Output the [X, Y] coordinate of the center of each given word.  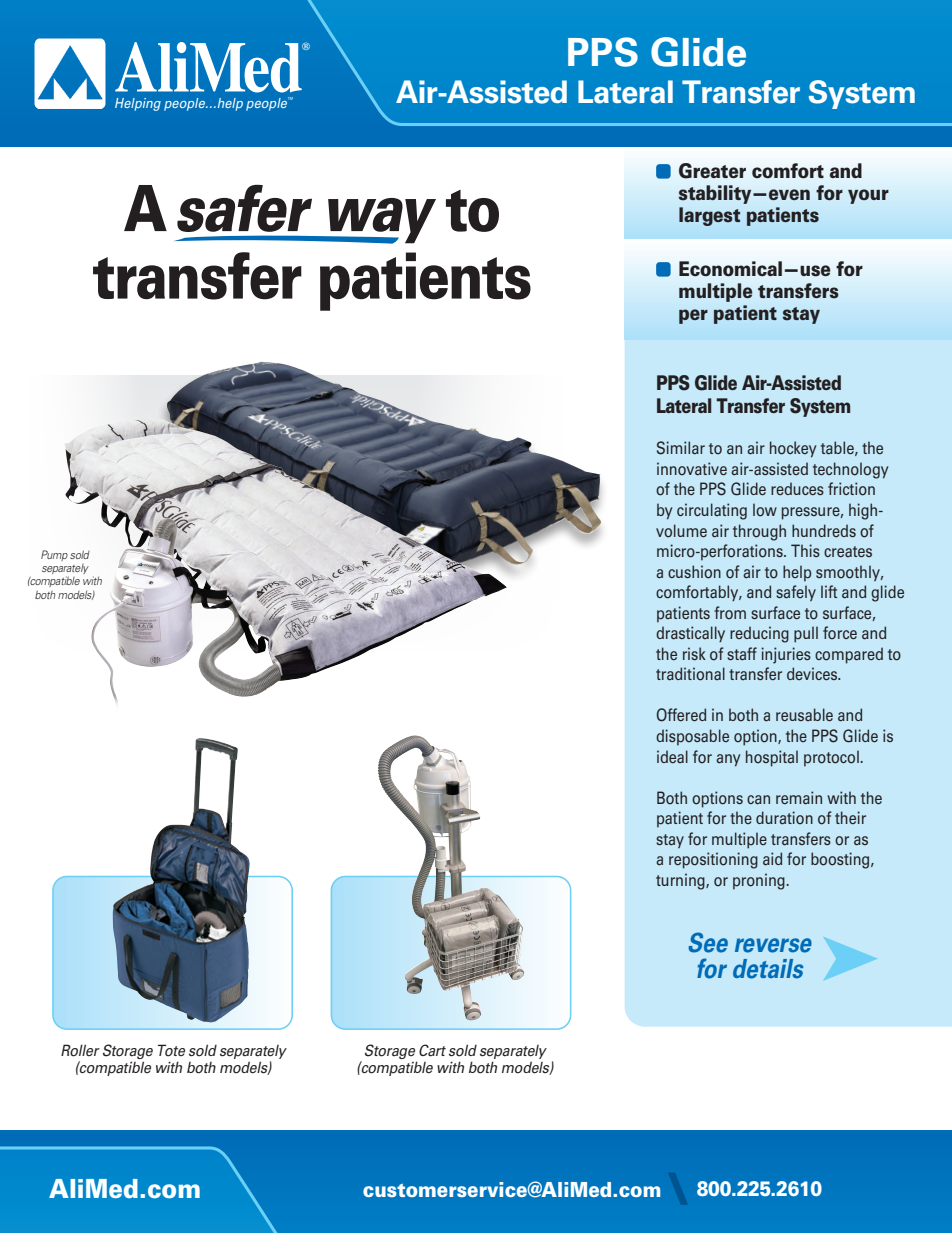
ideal [672, 756]
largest [709, 216]
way [381, 221]
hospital [772, 758]
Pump [54, 555]
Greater [712, 171]
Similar [681, 448]
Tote [171, 1050]
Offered [681, 715]
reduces [797, 488]
